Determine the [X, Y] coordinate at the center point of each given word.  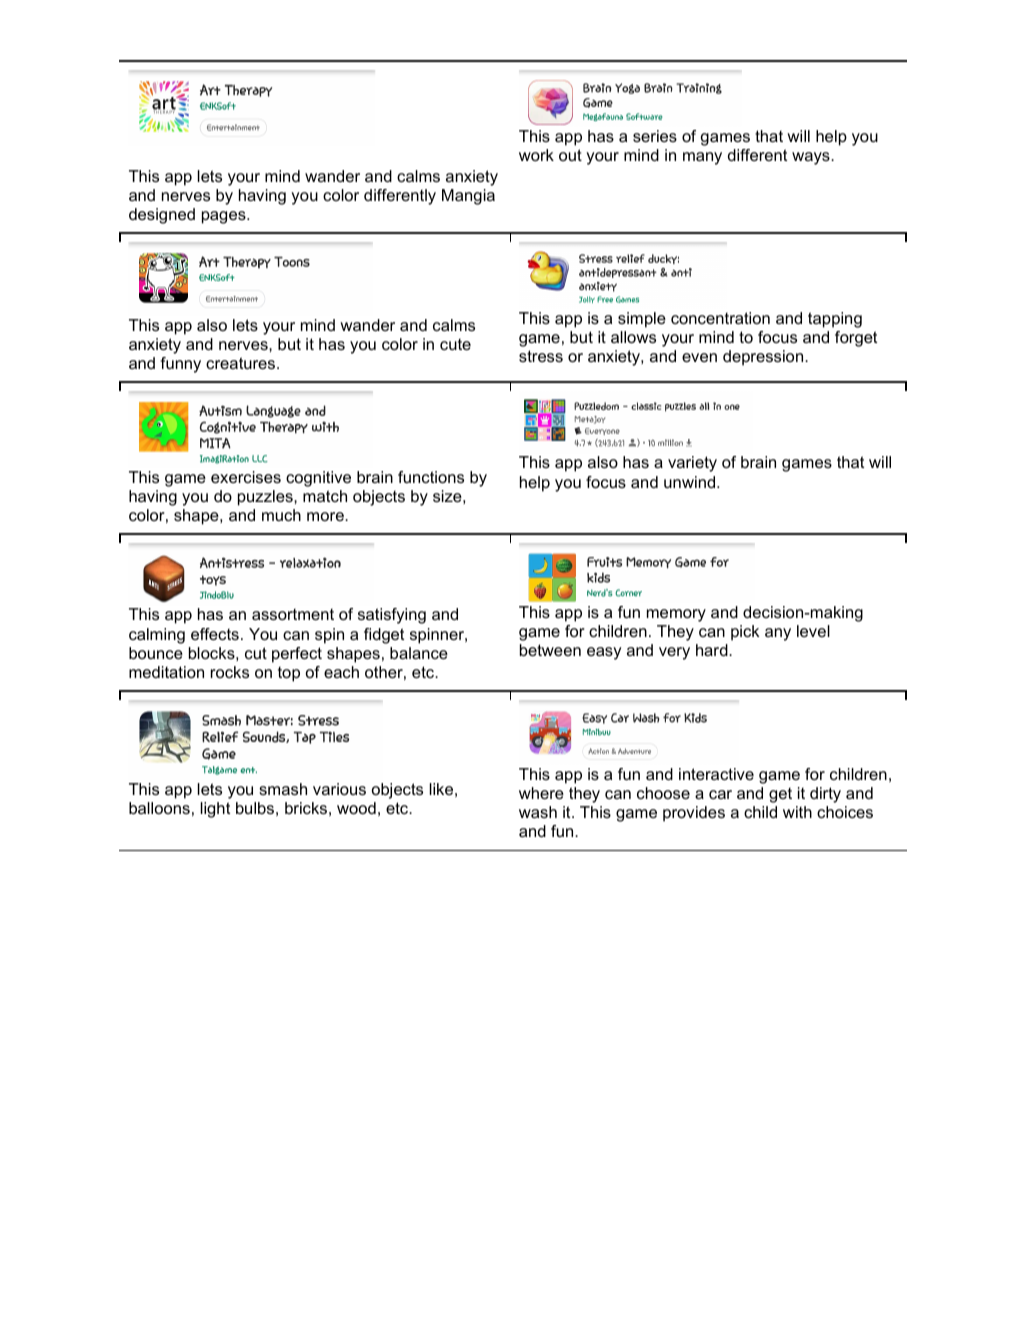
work [536, 155]
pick [745, 633]
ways [812, 158]
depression [764, 358]
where [541, 793]
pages [225, 217]
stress [541, 356]
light [215, 810]
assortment [293, 614]
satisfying [392, 616]
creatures [242, 363]
